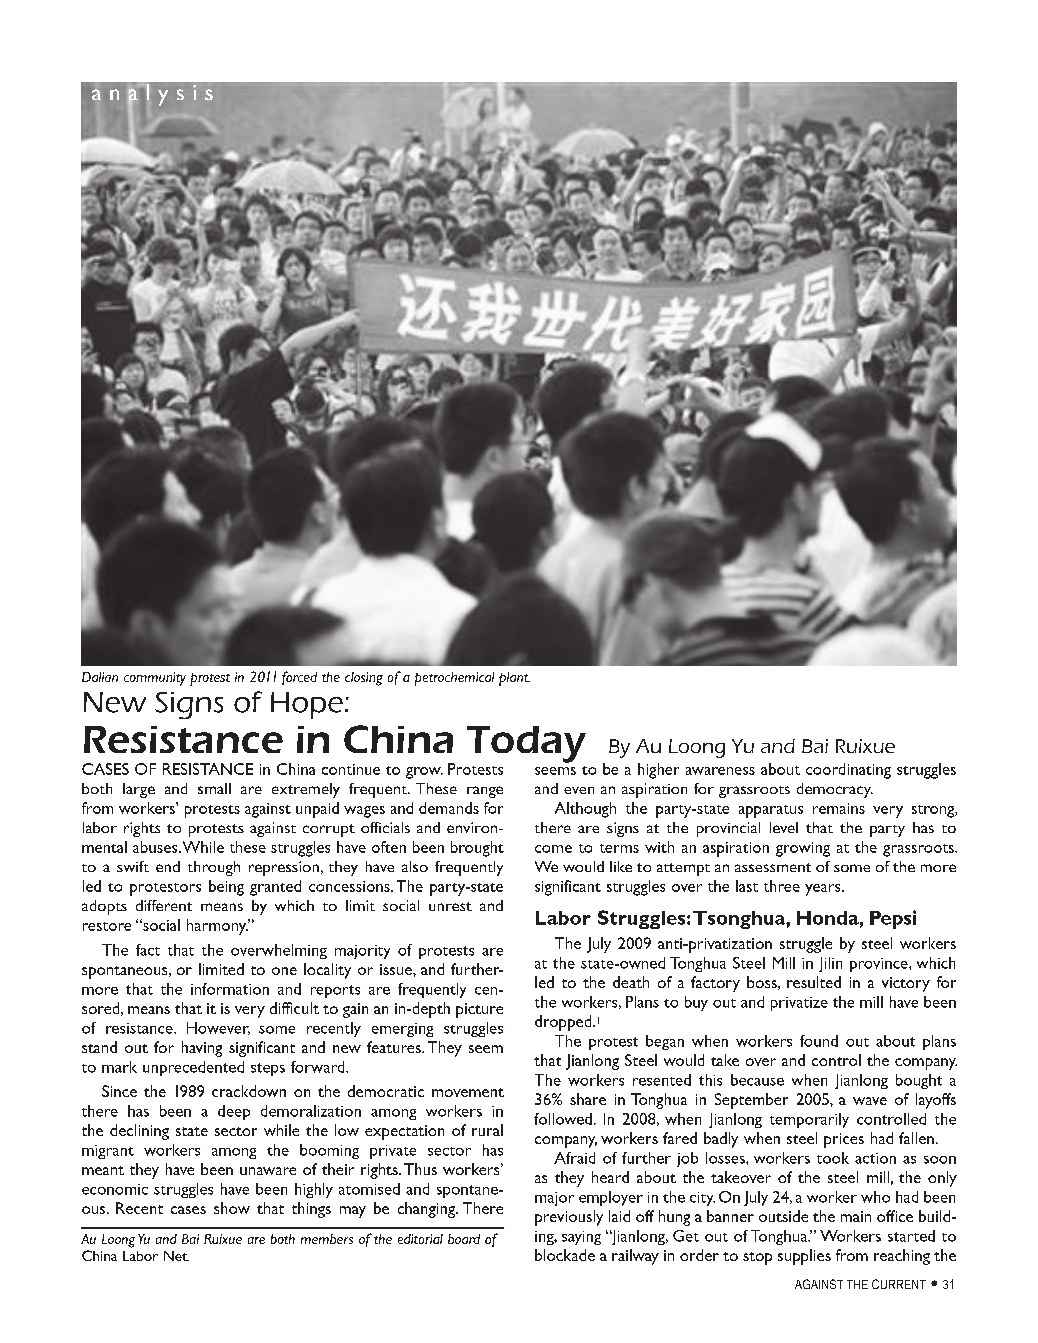 This screenshot has height=1343, width=1038. I want to click on Afraid, so click(574, 1158).
